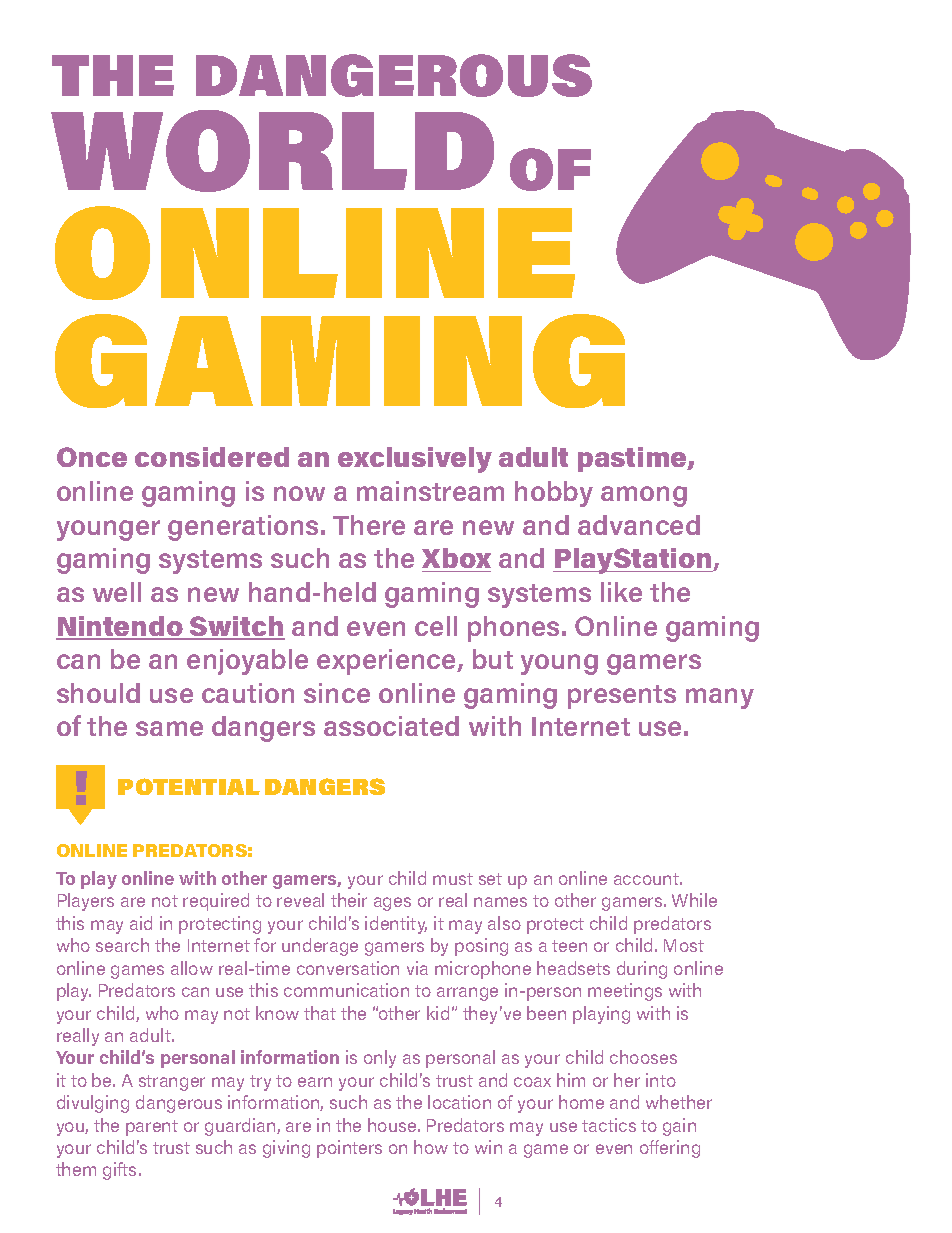 Image resolution: width=952 pixels, height=1233 pixels. Describe the element at coordinates (622, 697) in the page. I see `presents` at that location.
